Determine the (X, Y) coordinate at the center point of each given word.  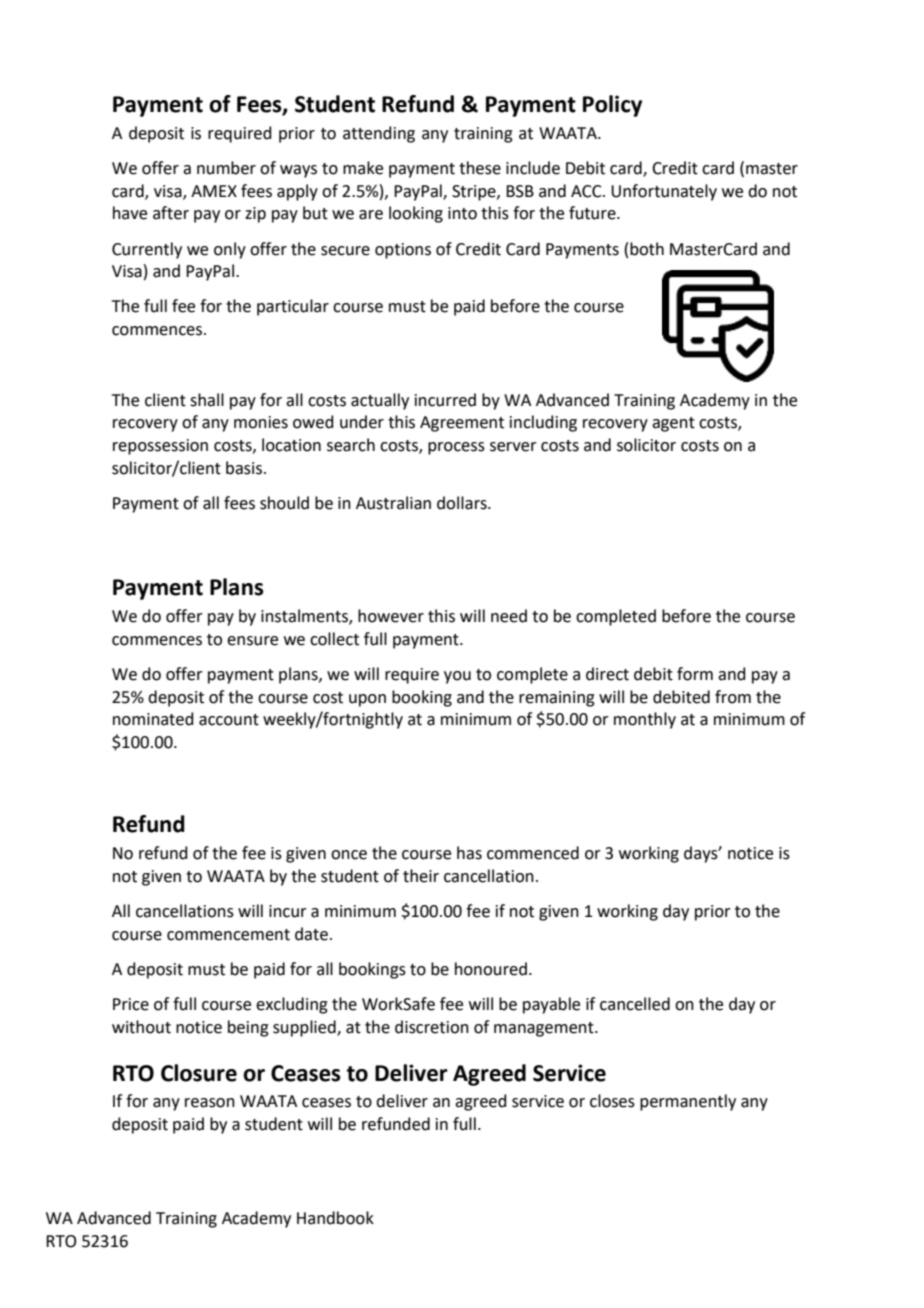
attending (379, 134)
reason (210, 1103)
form (695, 674)
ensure (252, 641)
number (226, 168)
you (457, 677)
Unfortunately (664, 192)
